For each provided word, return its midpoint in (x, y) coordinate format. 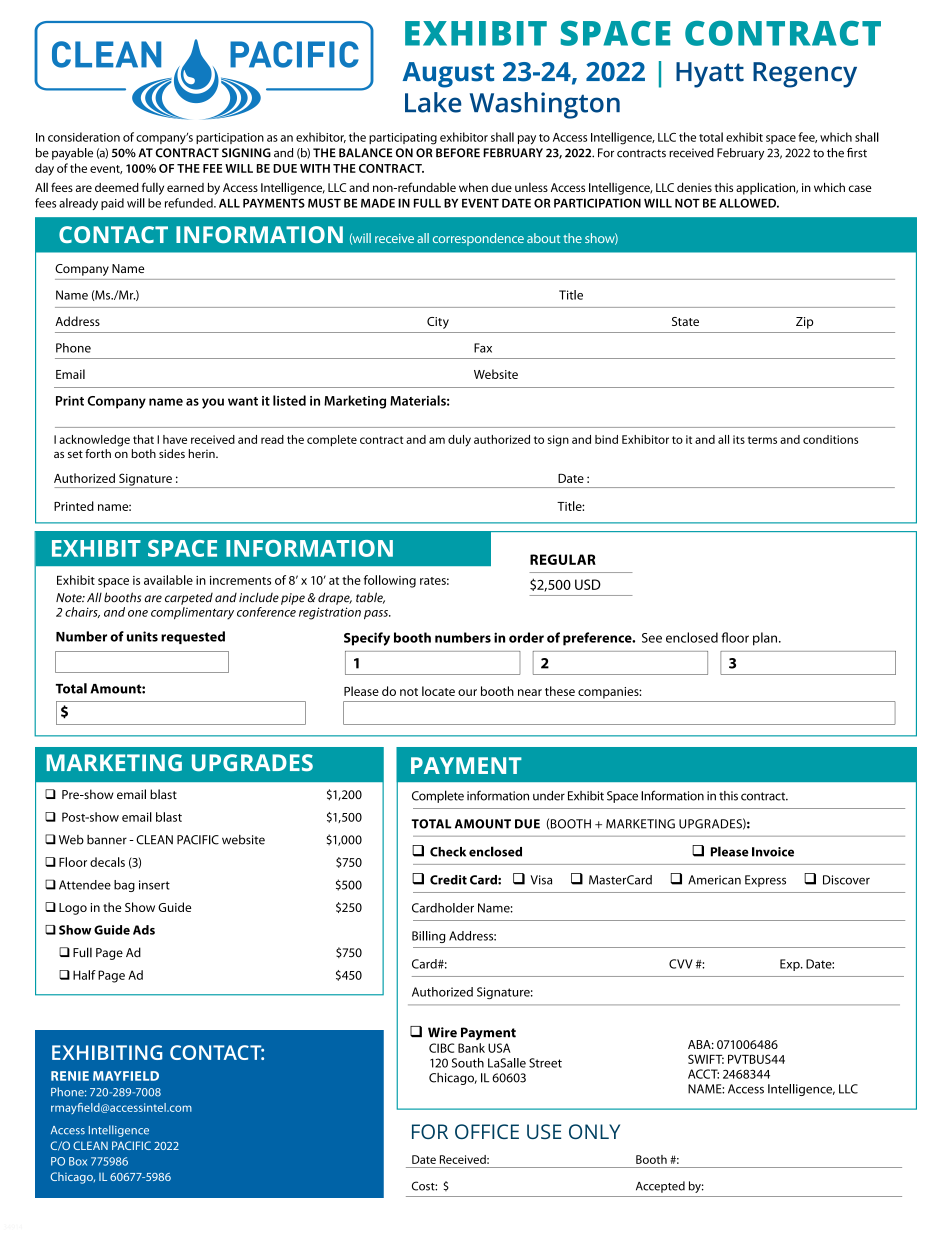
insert (154, 885)
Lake (433, 102)
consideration (84, 137)
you (213, 403)
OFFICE (487, 1131)
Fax (483, 348)
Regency (805, 75)
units (142, 636)
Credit (448, 880)
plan (766, 639)
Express (765, 881)
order (526, 637)
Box (78, 1161)
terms (762, 440)
